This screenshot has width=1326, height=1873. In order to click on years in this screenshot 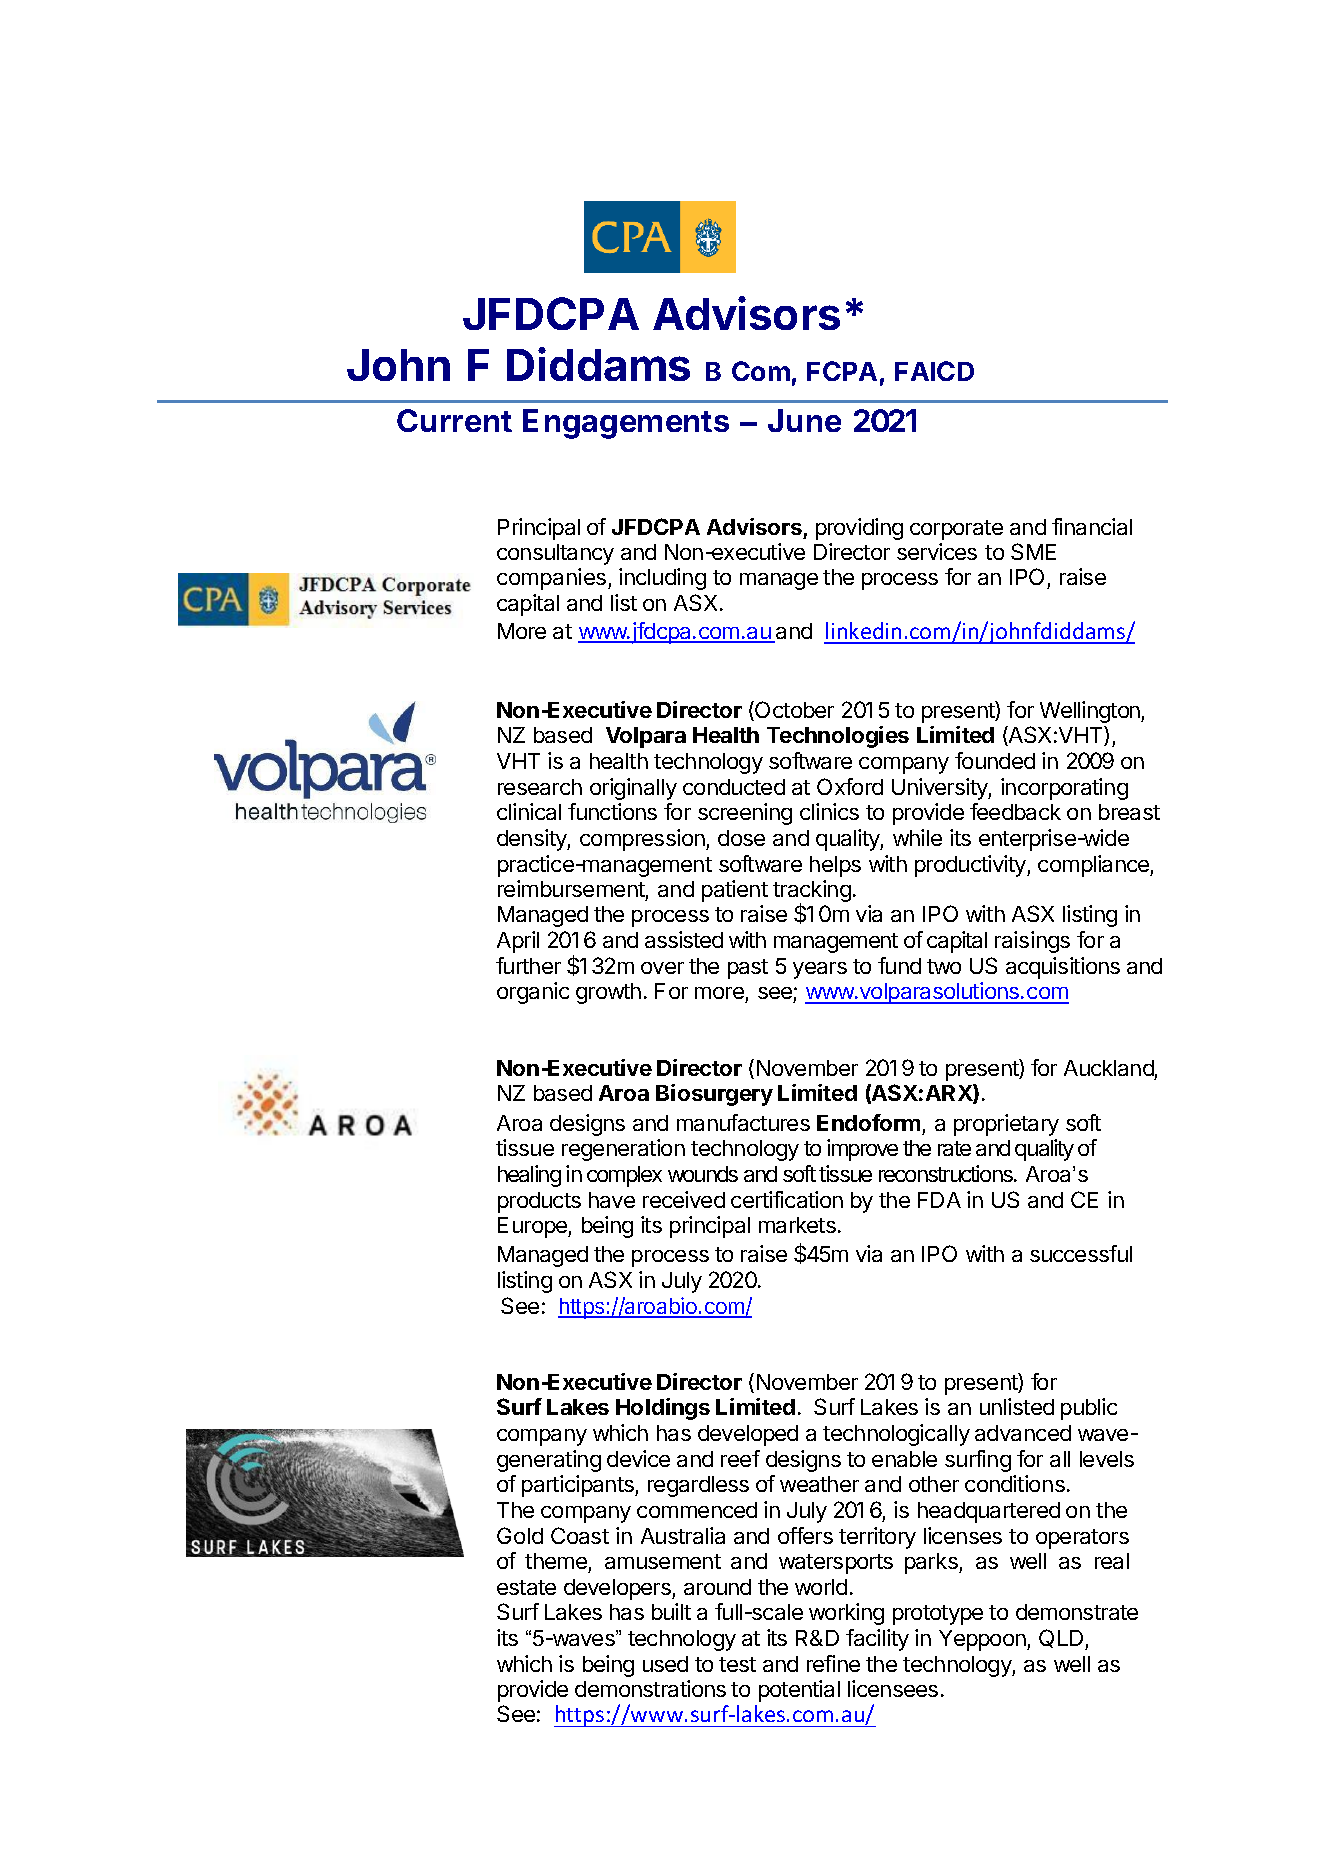, I will do `click(820, 970)`.
